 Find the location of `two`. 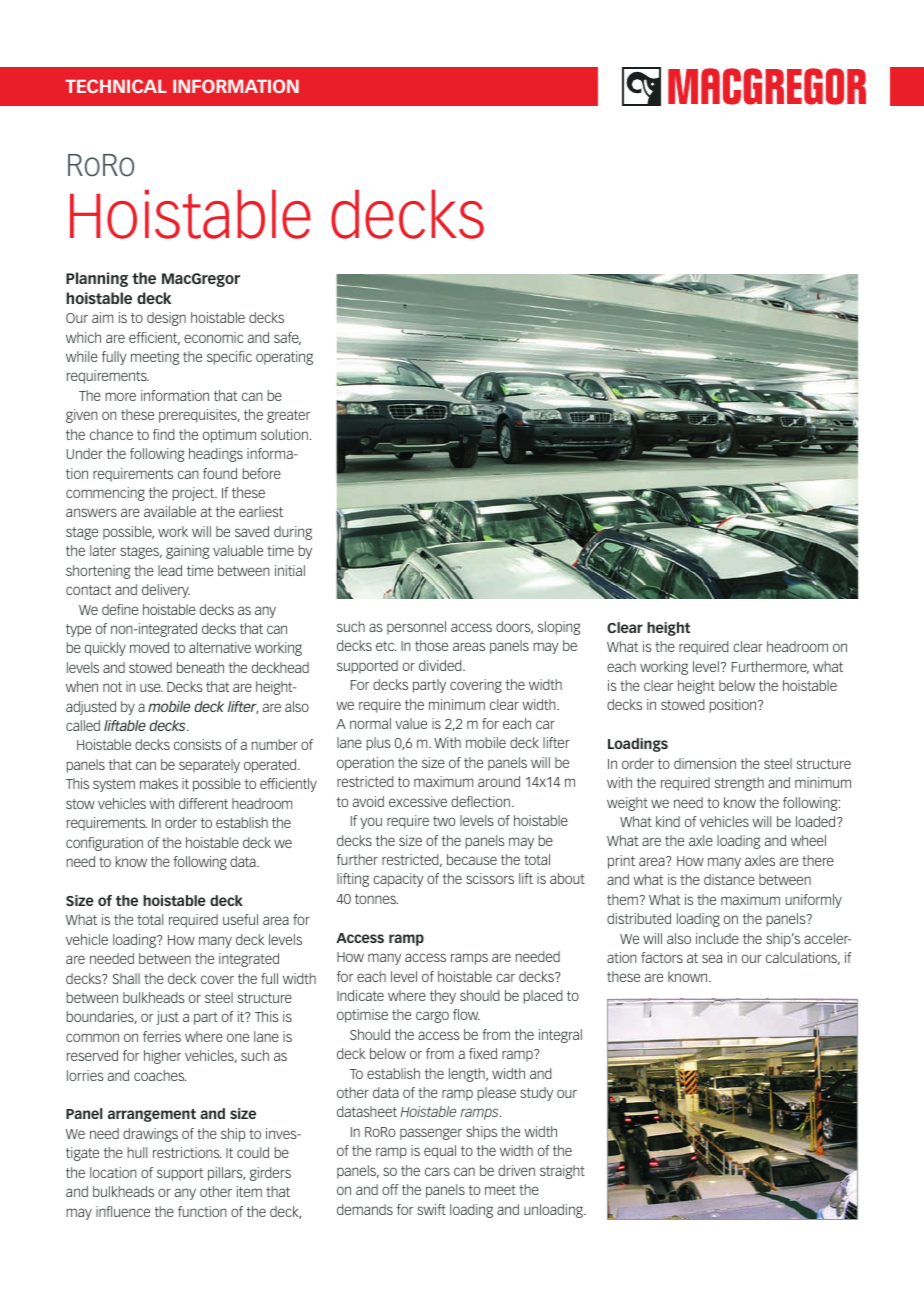

two is located at coordinates (444, 821).
